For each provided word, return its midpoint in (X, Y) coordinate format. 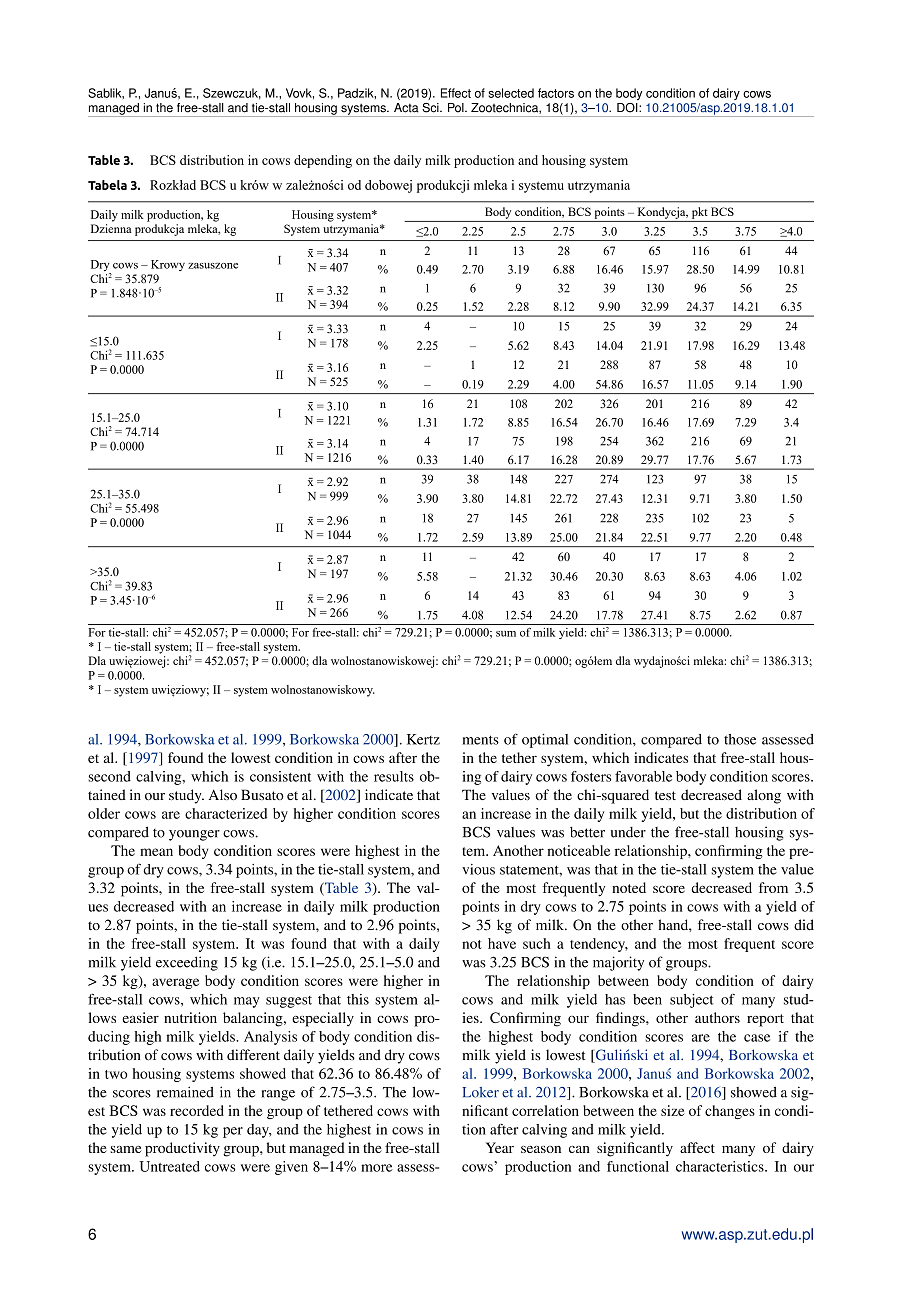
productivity (182, 1149)
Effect (456, 93)
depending (323, 161)
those (740, 739)
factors (556, 93)
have (502, 943)
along (764, 796)
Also (223, 794)
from (773, 887)
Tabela (107, 185)
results (394, 776)
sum (506, 634)
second (109, 776)
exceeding (187, 963)
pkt (700, 213)
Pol (457, 108)
